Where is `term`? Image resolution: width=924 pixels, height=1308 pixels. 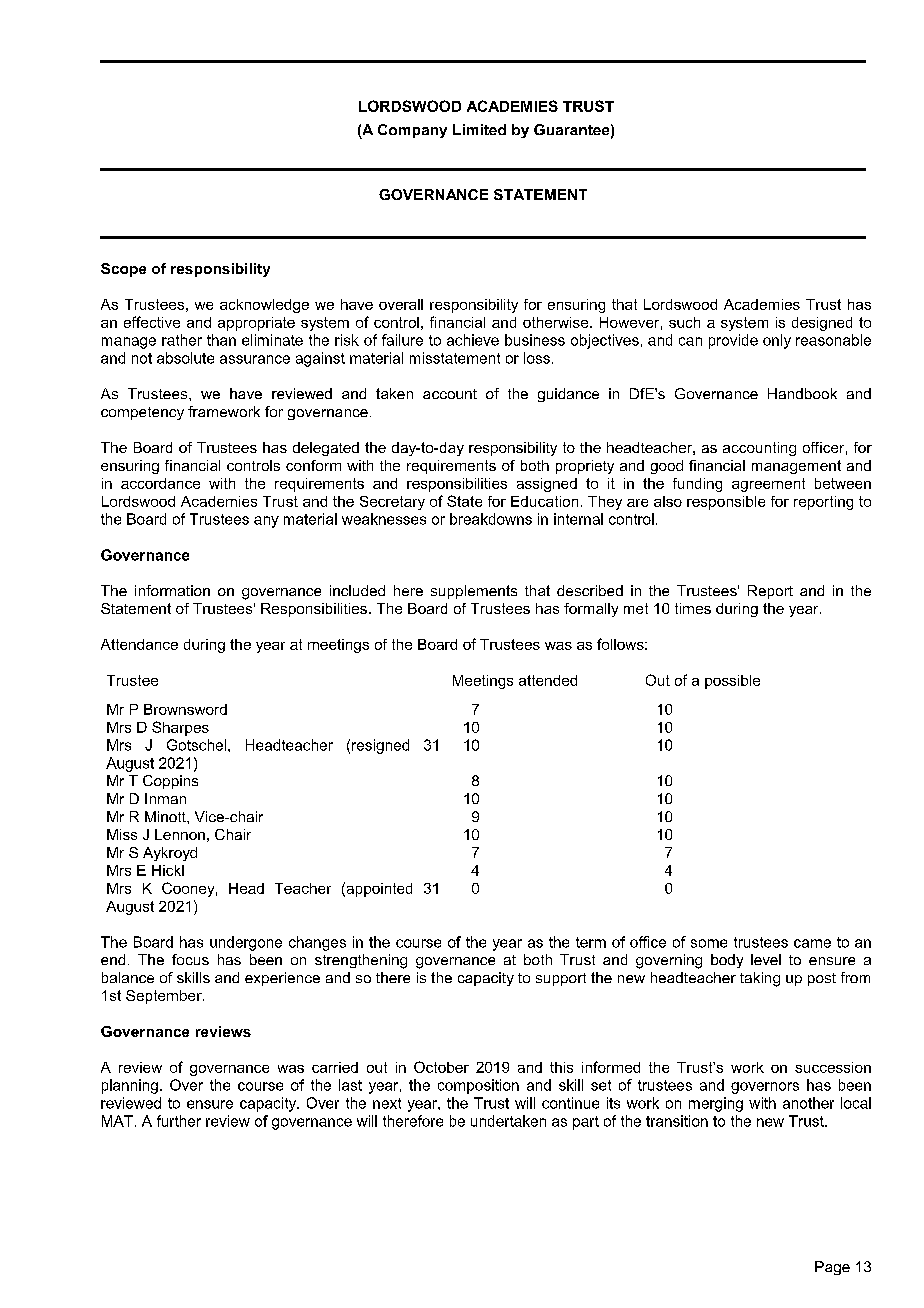 term is located at coordinates (591, 942).
